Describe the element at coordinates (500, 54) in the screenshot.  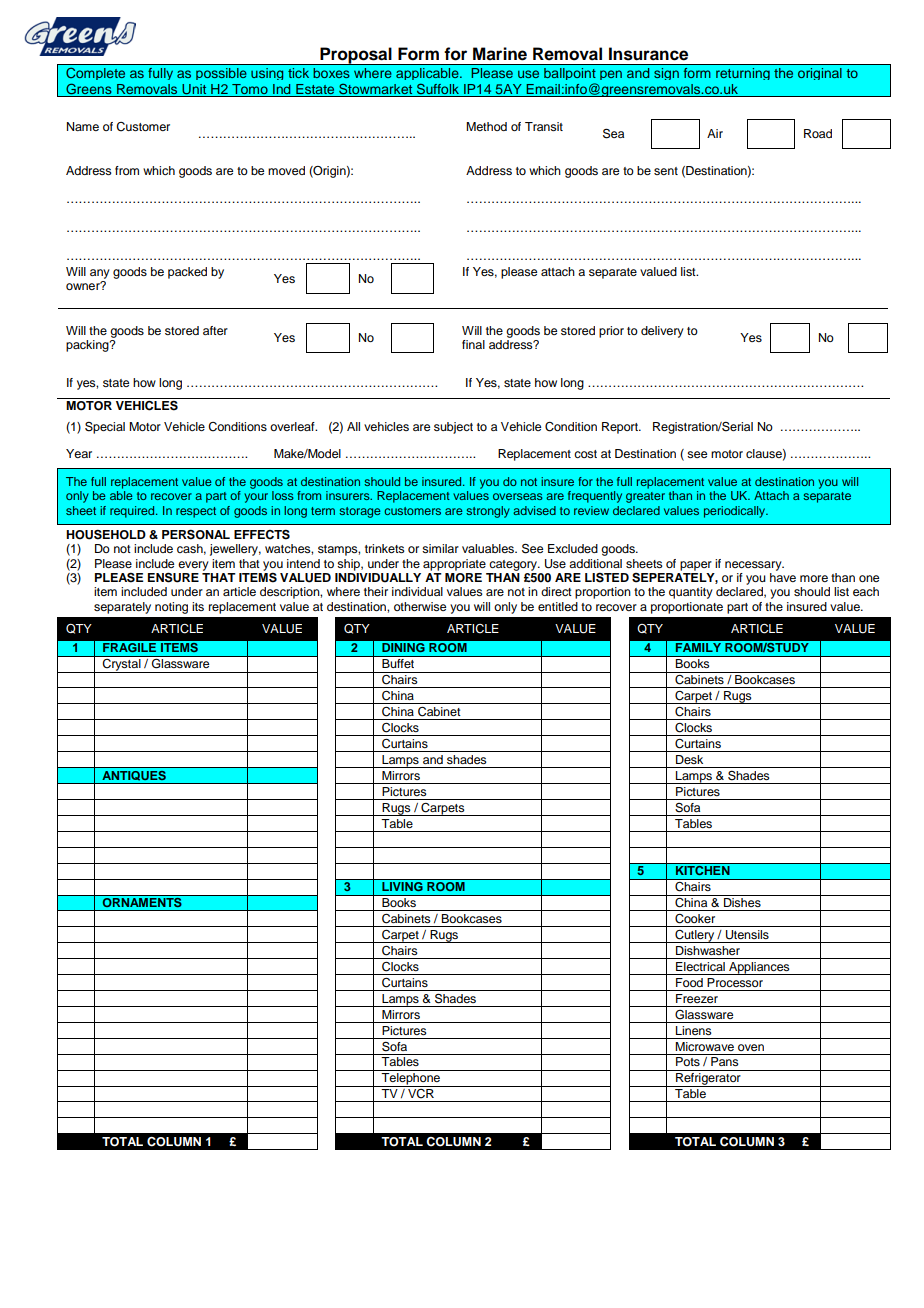
I see `Marine` at that location.
